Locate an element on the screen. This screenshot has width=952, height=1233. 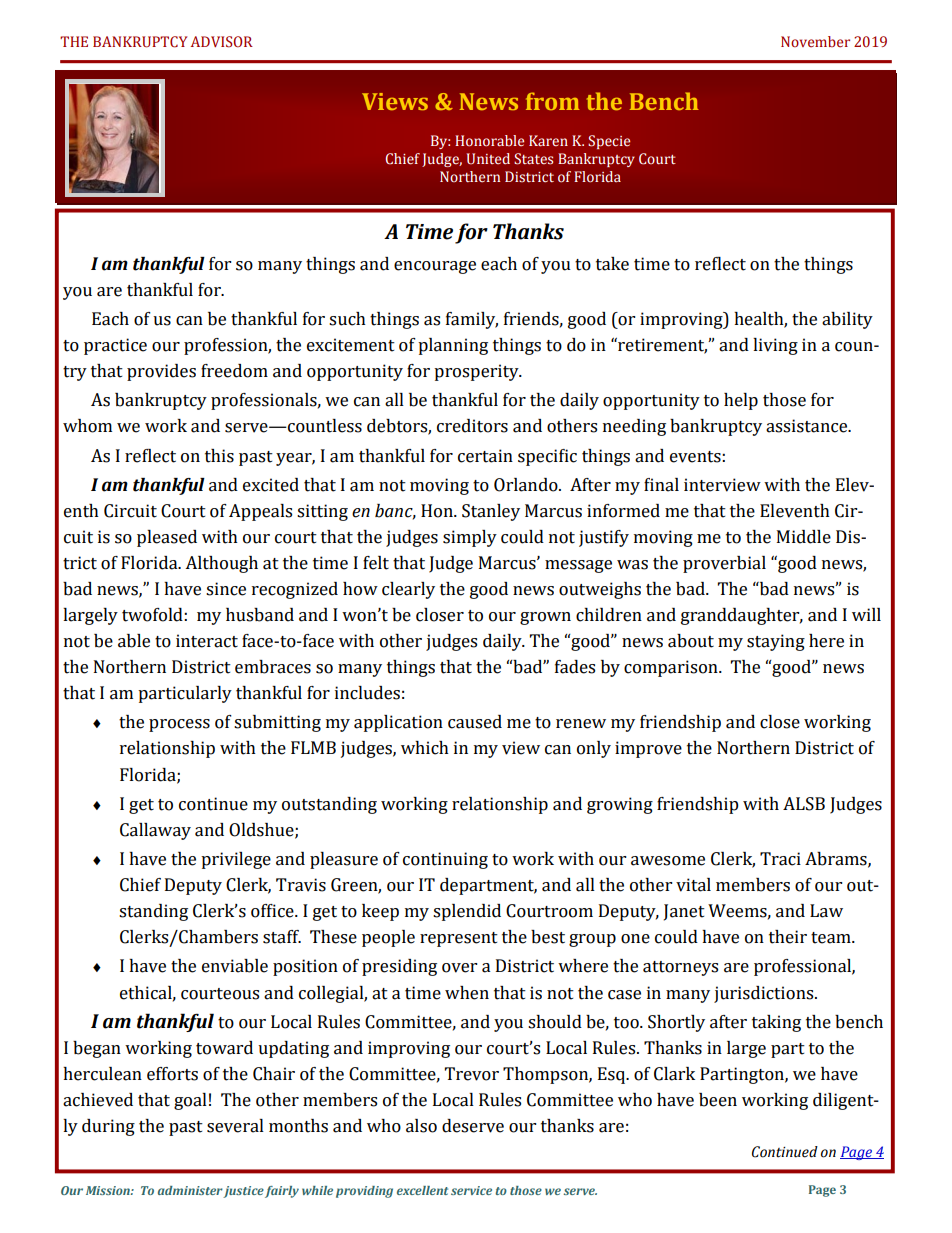
privilege is located at coordinates (236, 860).
